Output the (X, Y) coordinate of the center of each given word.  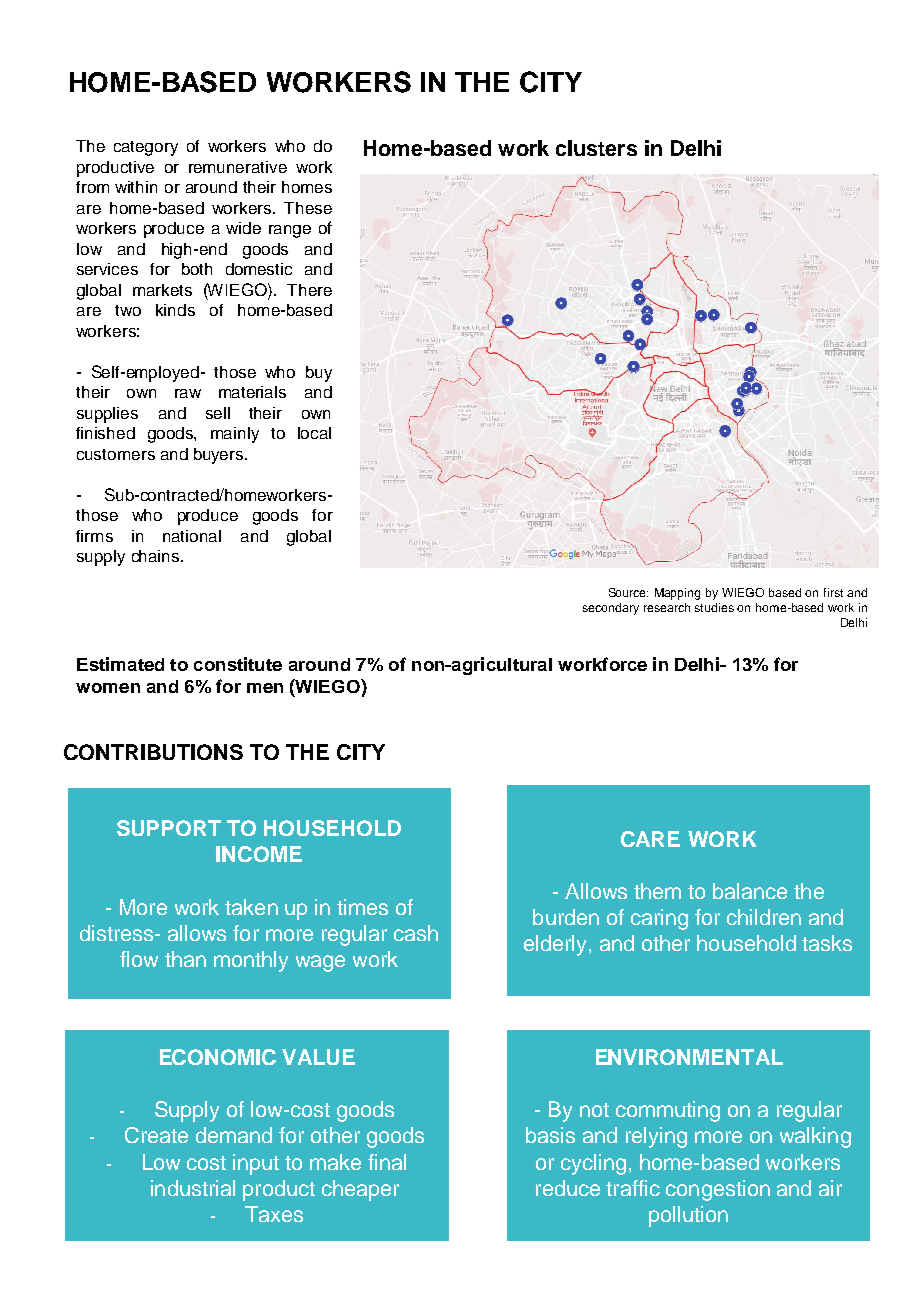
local (314, 433)
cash (416, 933)
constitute (238, 664)
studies (714, 607)
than (185, 959)
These (308, 208)
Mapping (677, 594)
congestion (718, 1190)
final (387, 1162)
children (764, 917)
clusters (596, 148)
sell (218, 413)
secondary (611, 609)
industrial (193, 1188)
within (136, 187)
